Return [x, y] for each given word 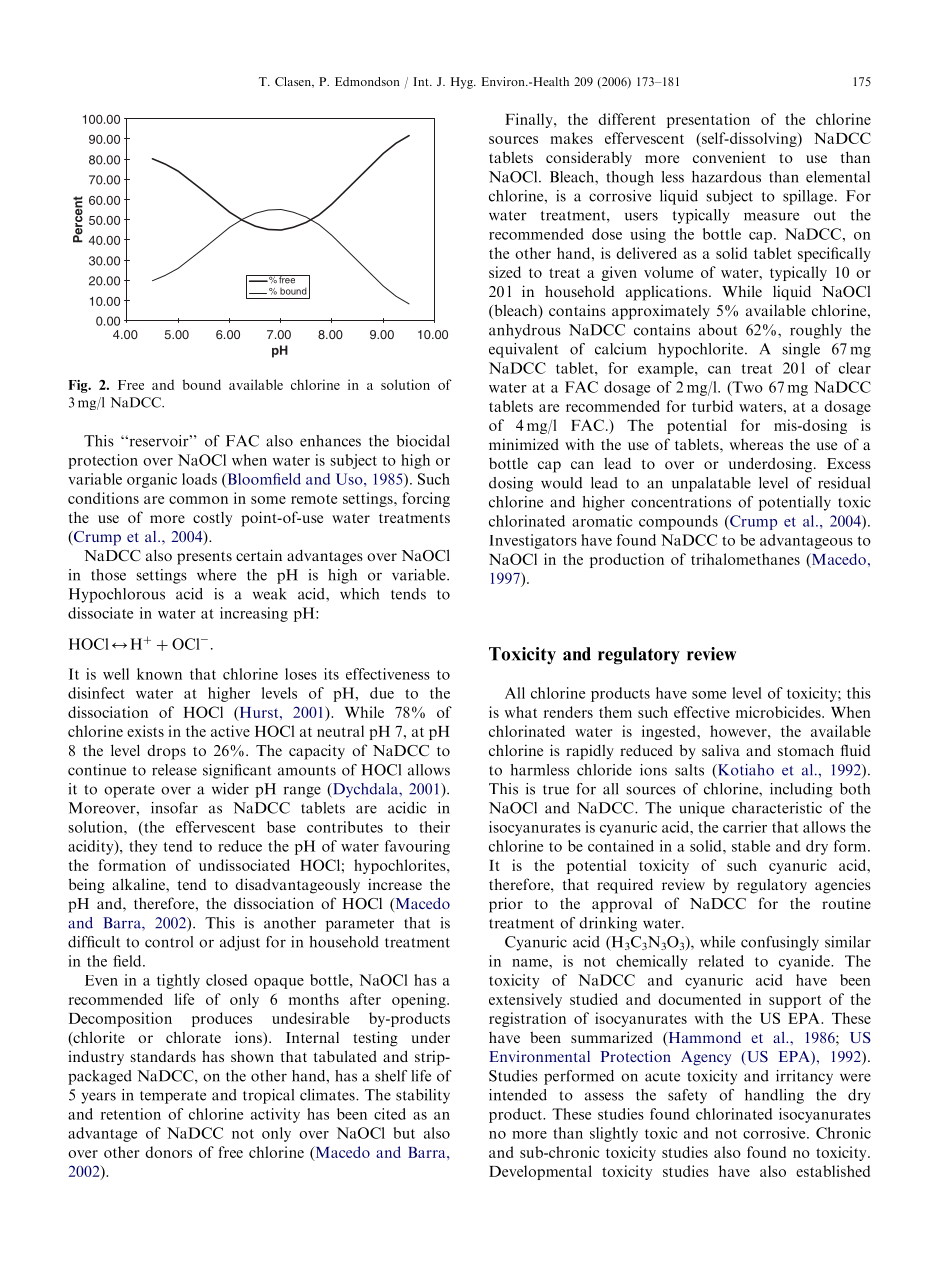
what [521, 712]
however [739, 731]
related [721, 961]
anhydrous [525, 331]
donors [168, 1152]
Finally [530, 120]
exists [145, 731]
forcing [426, 499]
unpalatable [711, 484]
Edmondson [367, 81]
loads [199, 479]
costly [212, 519]
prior [506, 905]
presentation [708, 120]
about [718, 330]
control [169, 942]
